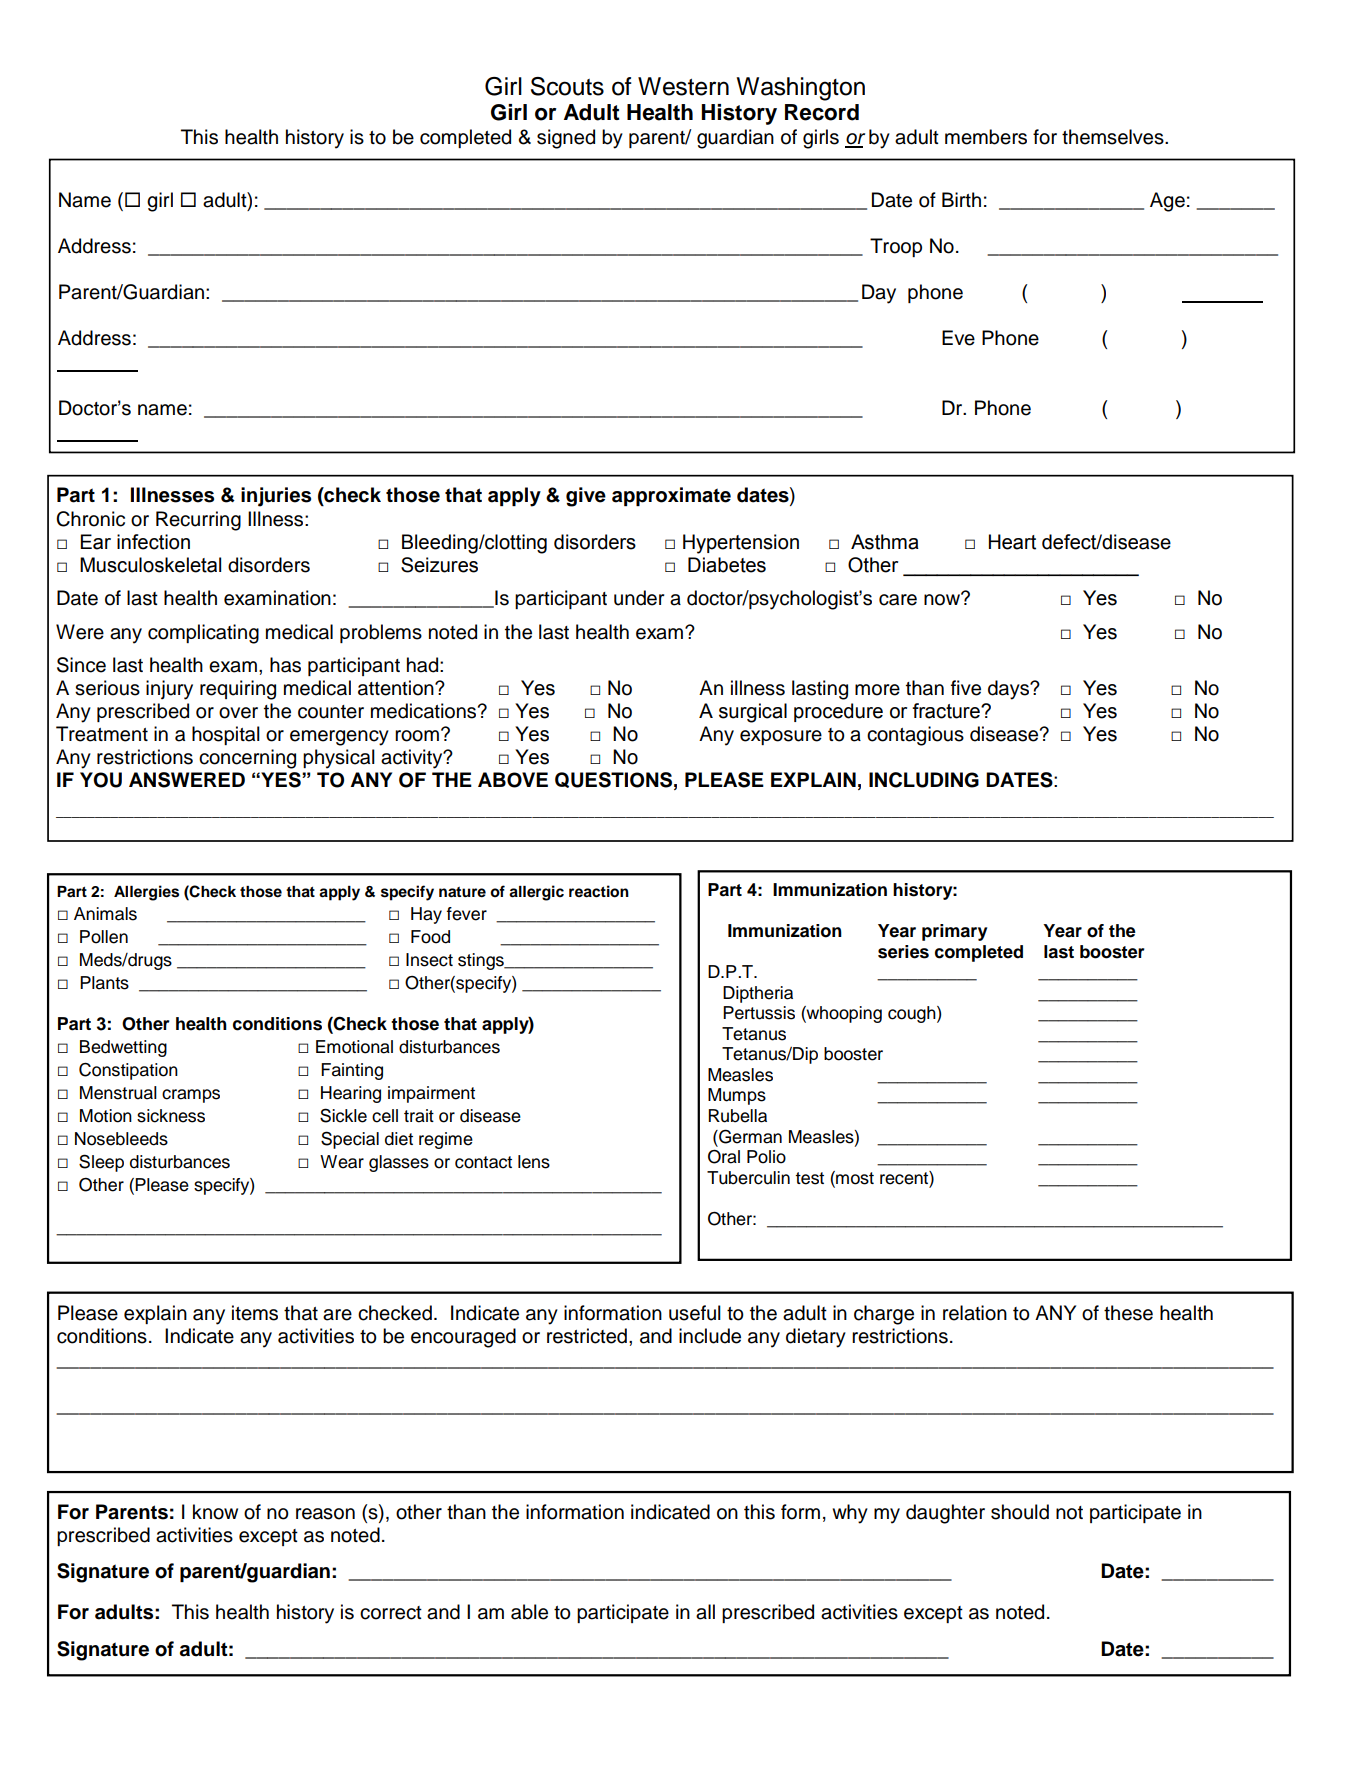 The height and width of the page is (1767, 1365). I want to click on Scouts, so click(567, 86).
